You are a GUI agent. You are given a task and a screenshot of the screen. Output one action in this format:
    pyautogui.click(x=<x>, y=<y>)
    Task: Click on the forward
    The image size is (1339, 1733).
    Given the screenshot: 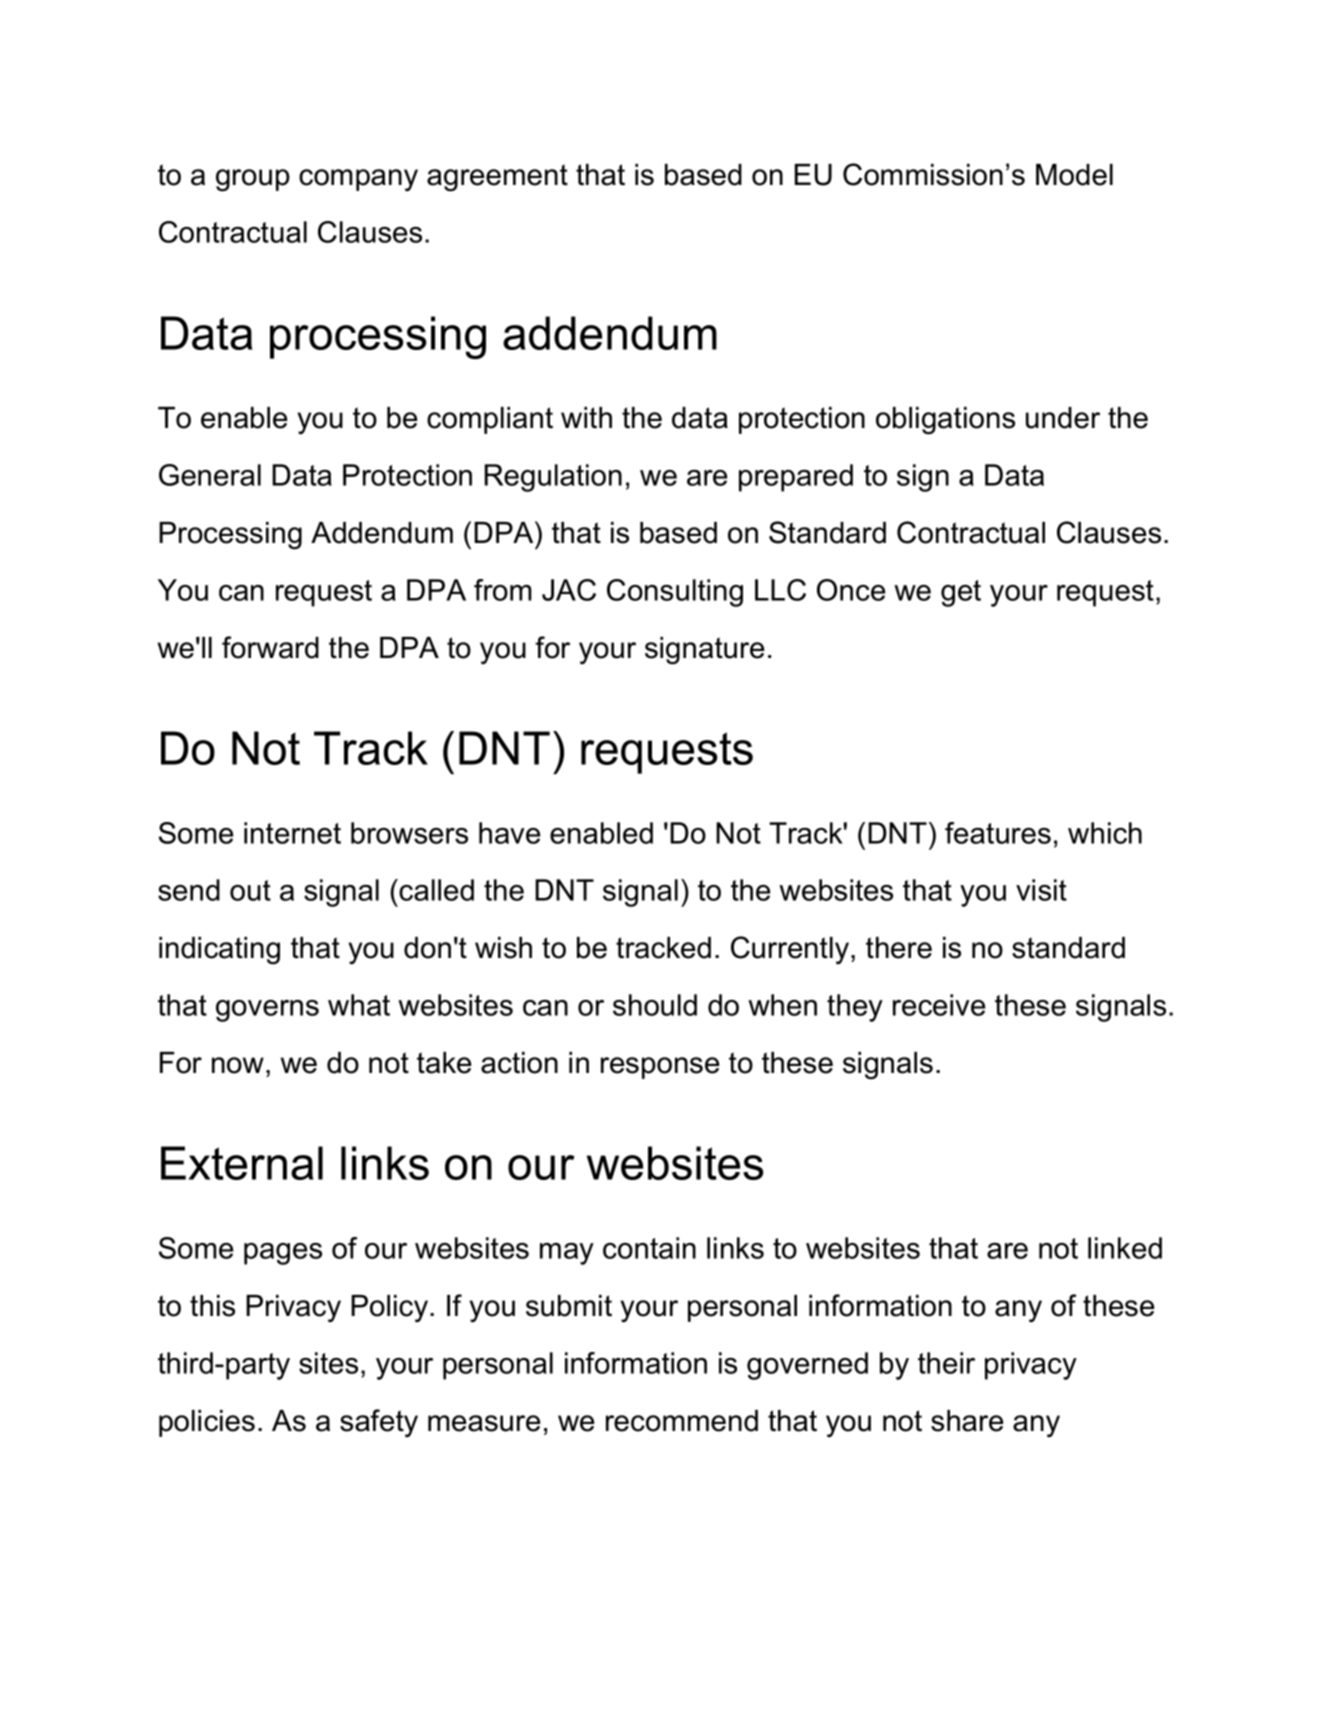 What is the action you would take?
    pyautogui.click(x=270, y=647)
